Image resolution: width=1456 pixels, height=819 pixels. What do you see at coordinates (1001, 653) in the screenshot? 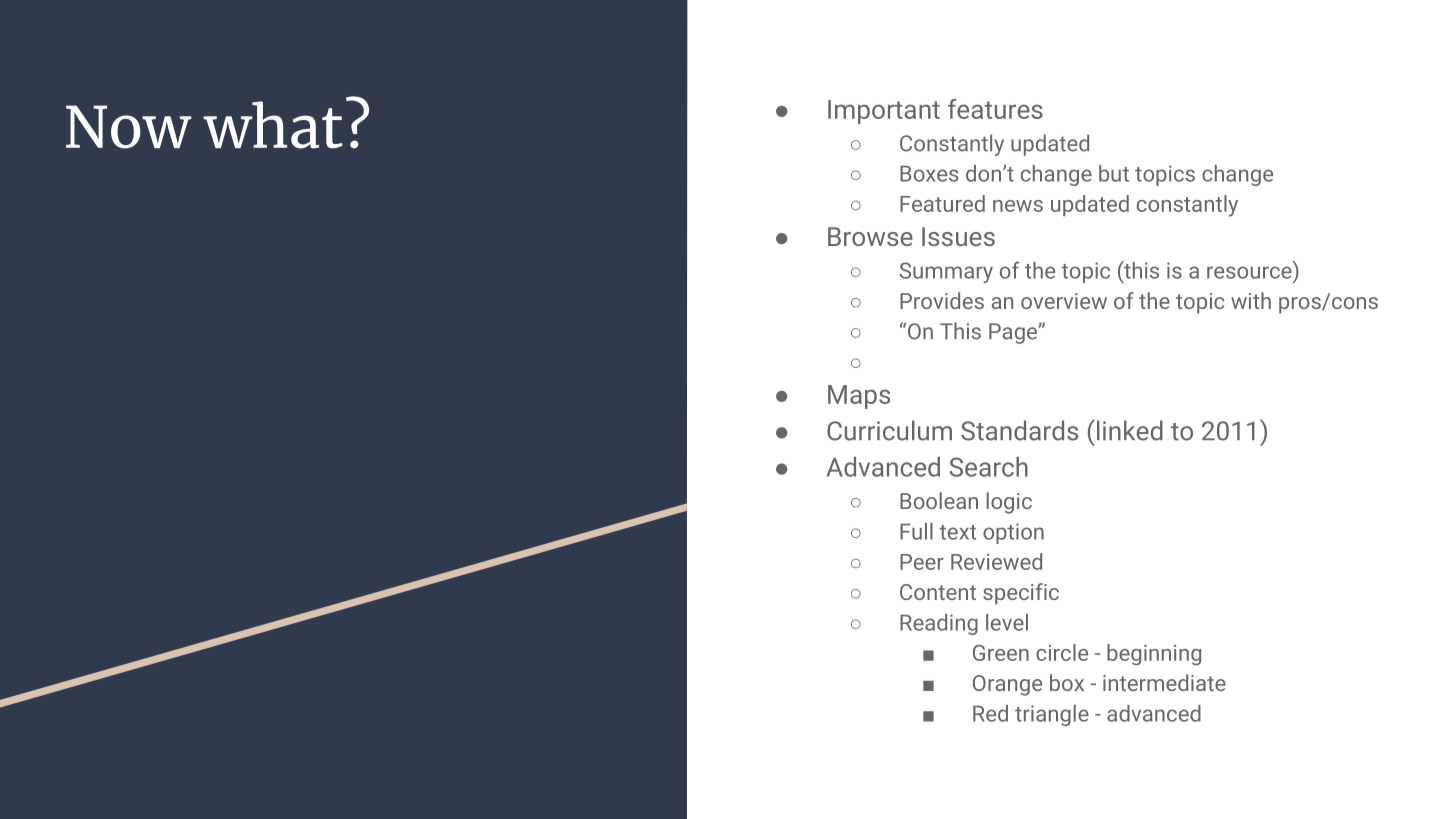
I see `Green` at bounding box center [1001, 653].
